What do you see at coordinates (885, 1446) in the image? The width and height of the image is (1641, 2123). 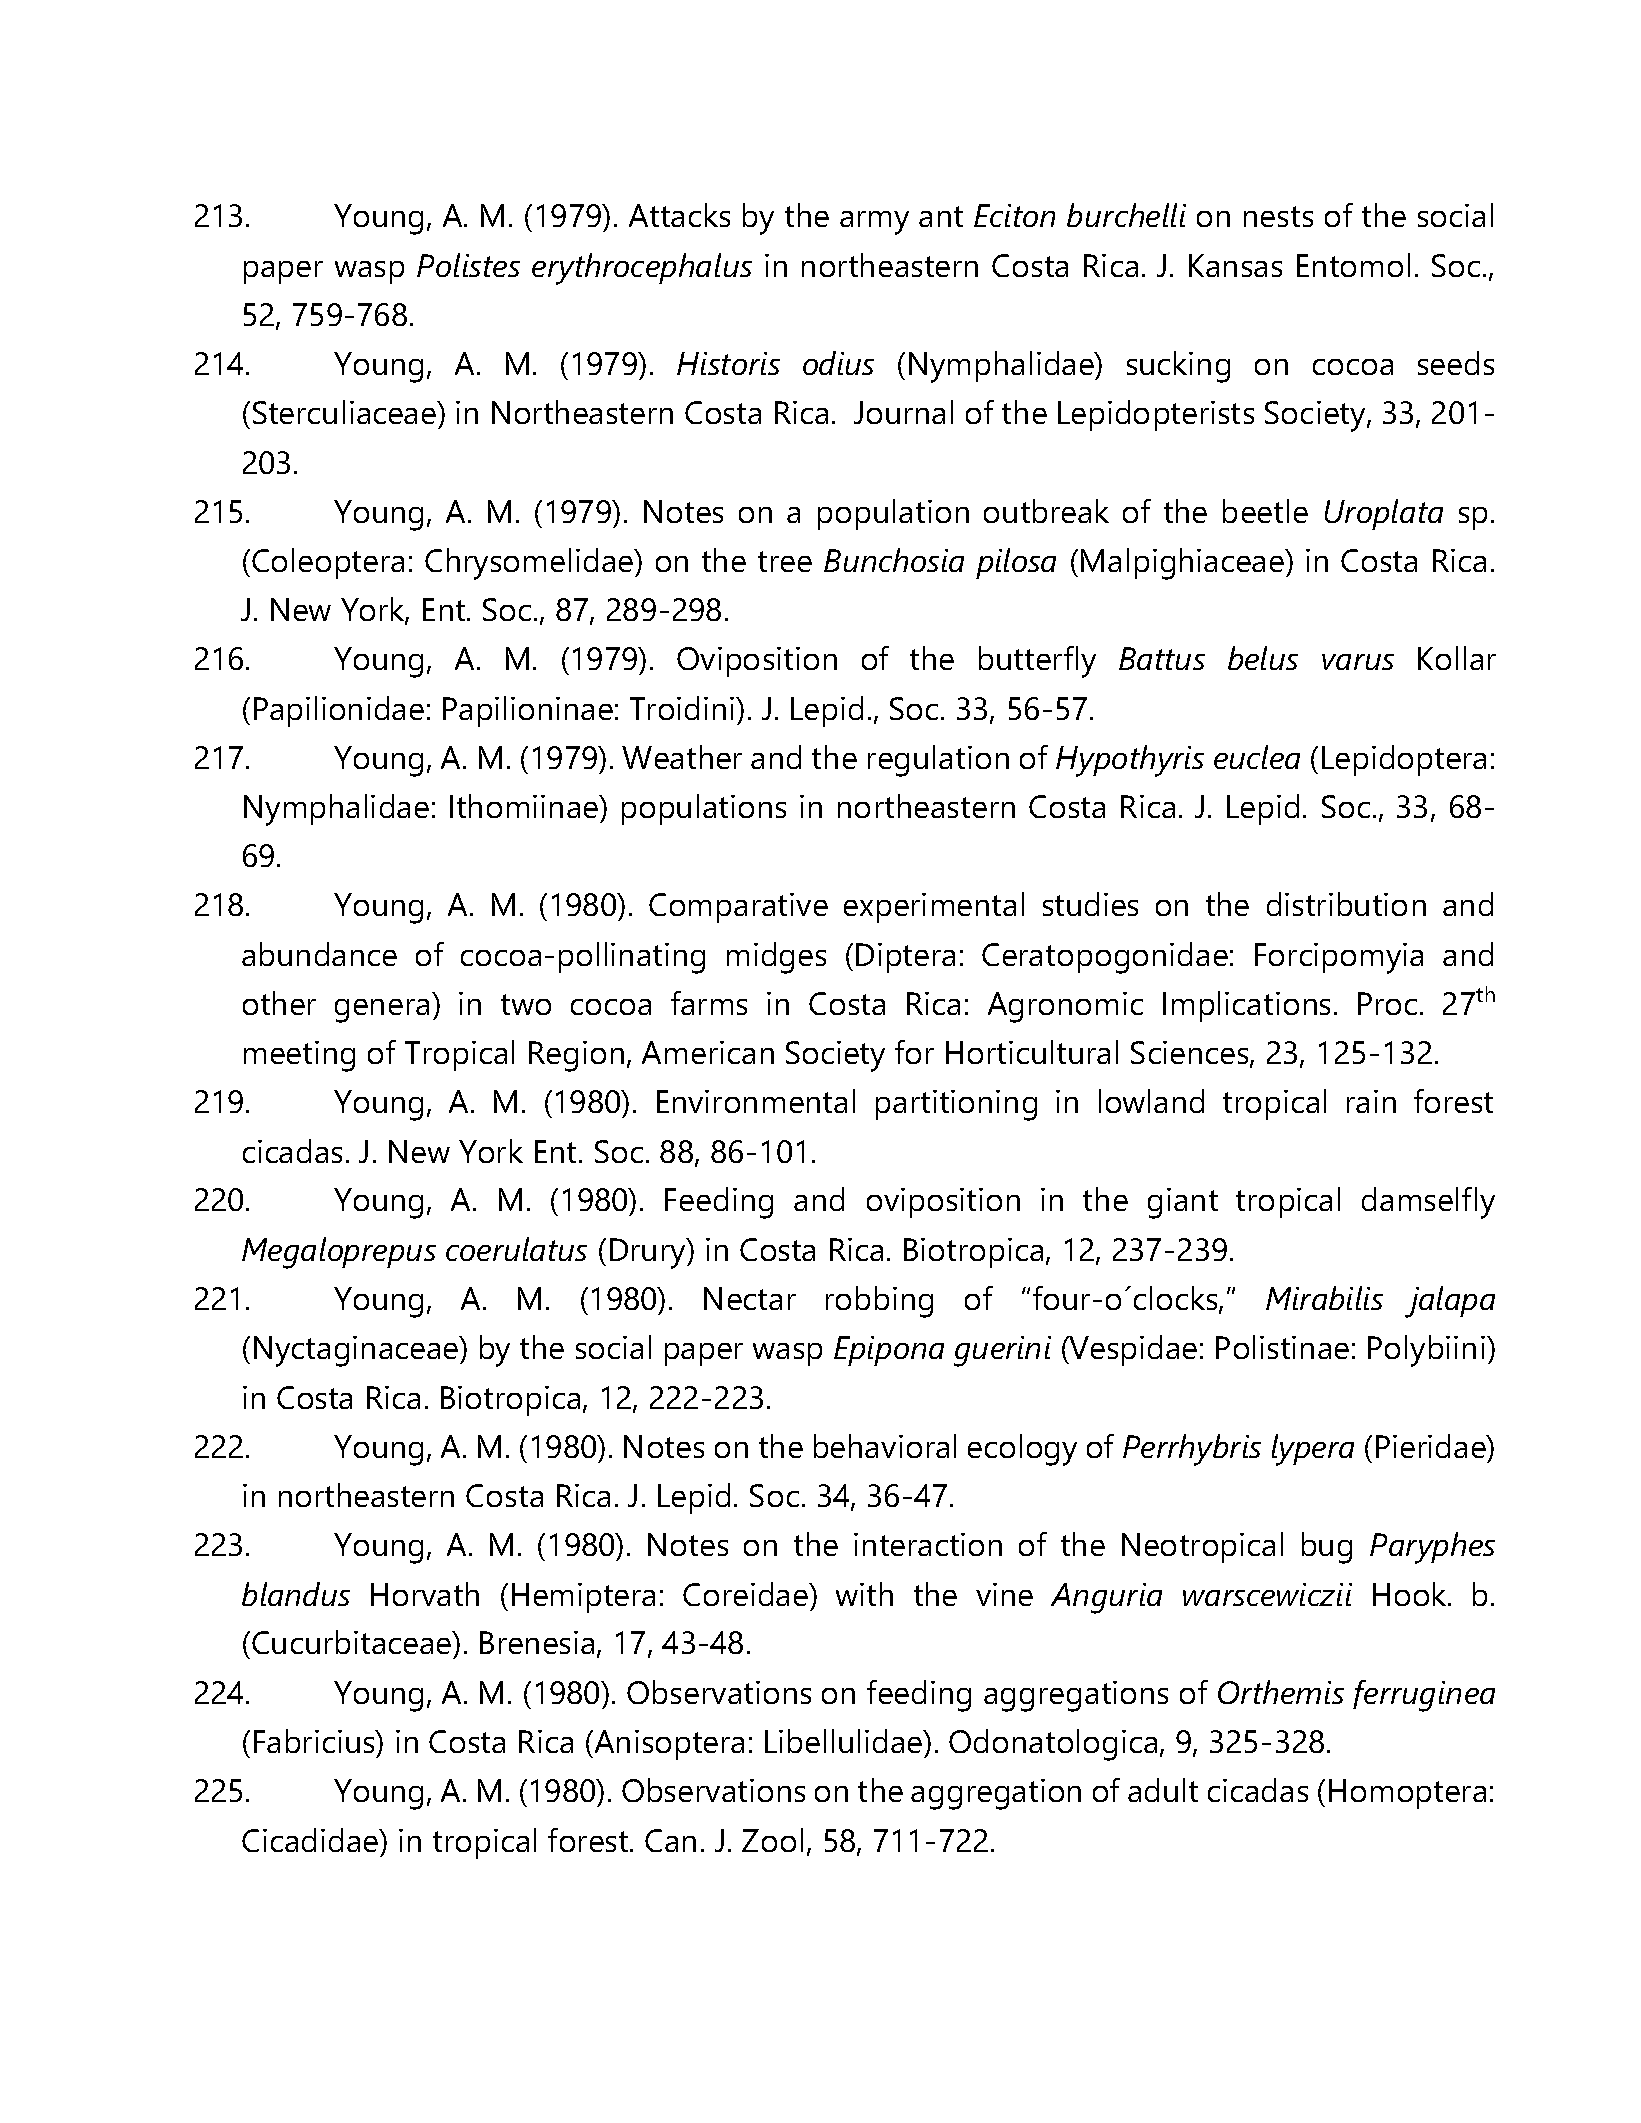 I see `behavioral` at bounding box center [885, 1446].
